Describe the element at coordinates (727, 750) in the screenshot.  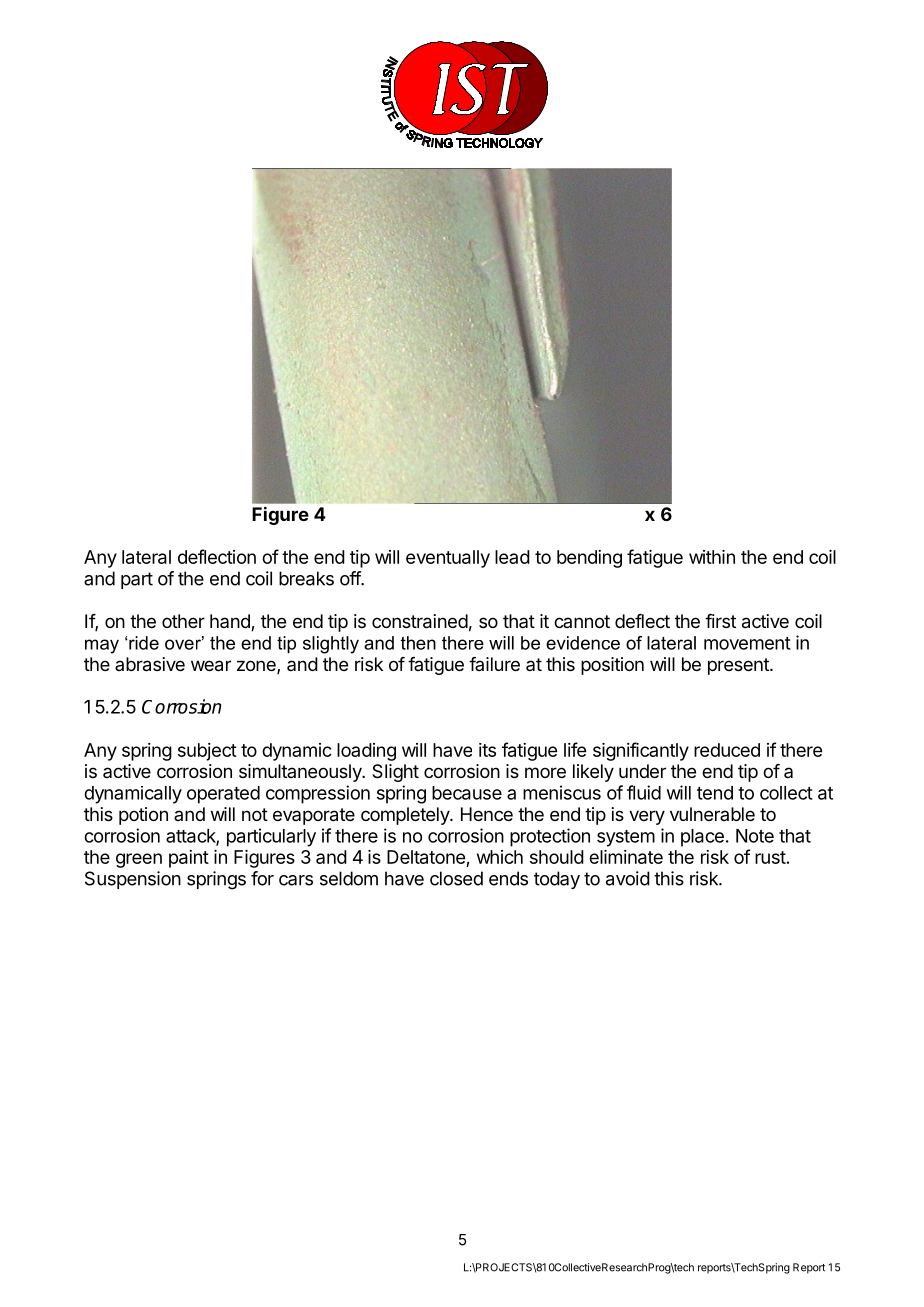
I see `reduced` at that location.
